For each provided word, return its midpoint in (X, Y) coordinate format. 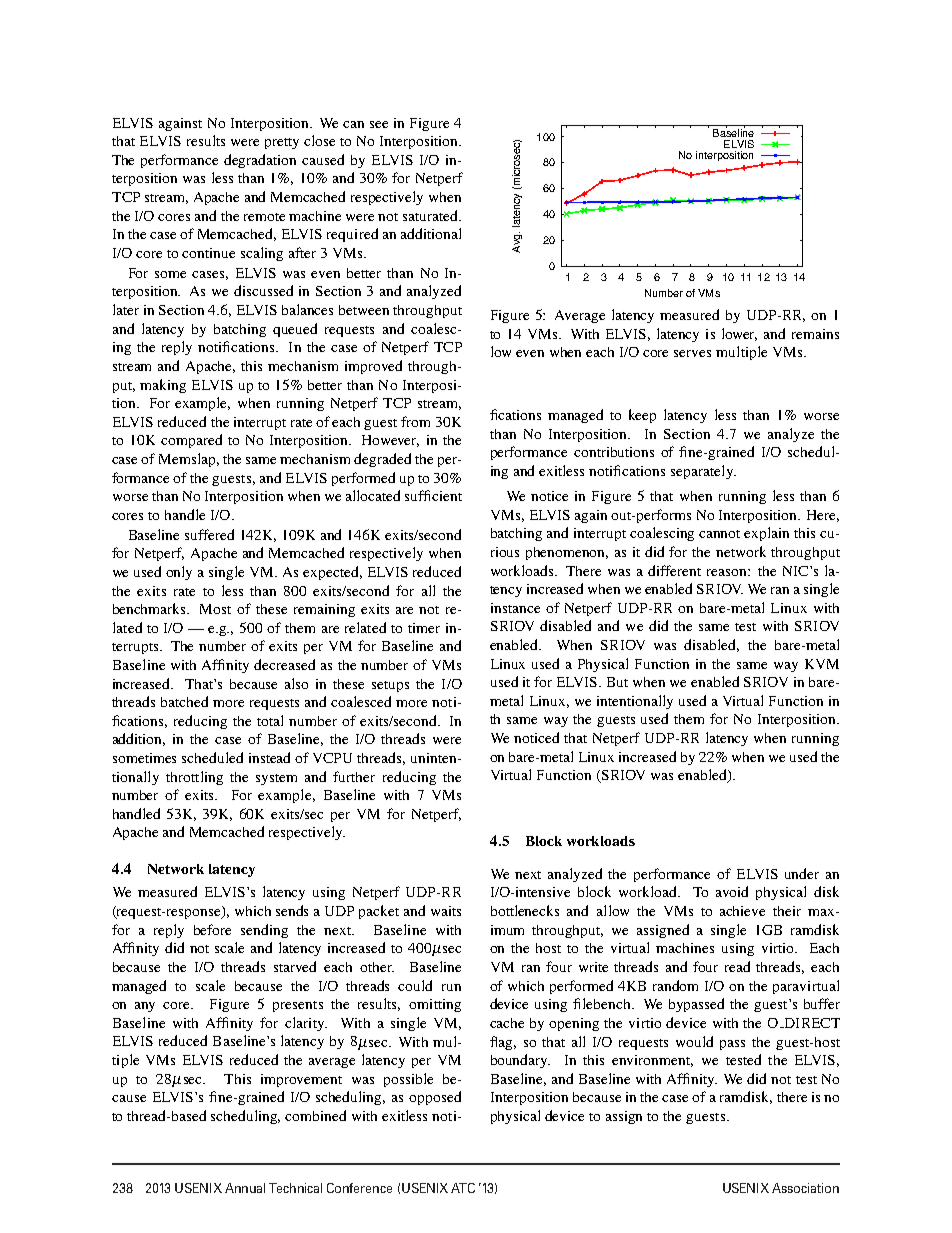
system (276, 779)
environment (652, 1061)
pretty (282, 143)
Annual (245, 1188)
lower (739, 334)
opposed (435, 1098)
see (379, 124)
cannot (719, 534)
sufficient (433, 495)
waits (446, 911)
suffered (209, 534)
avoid (732, 891)
